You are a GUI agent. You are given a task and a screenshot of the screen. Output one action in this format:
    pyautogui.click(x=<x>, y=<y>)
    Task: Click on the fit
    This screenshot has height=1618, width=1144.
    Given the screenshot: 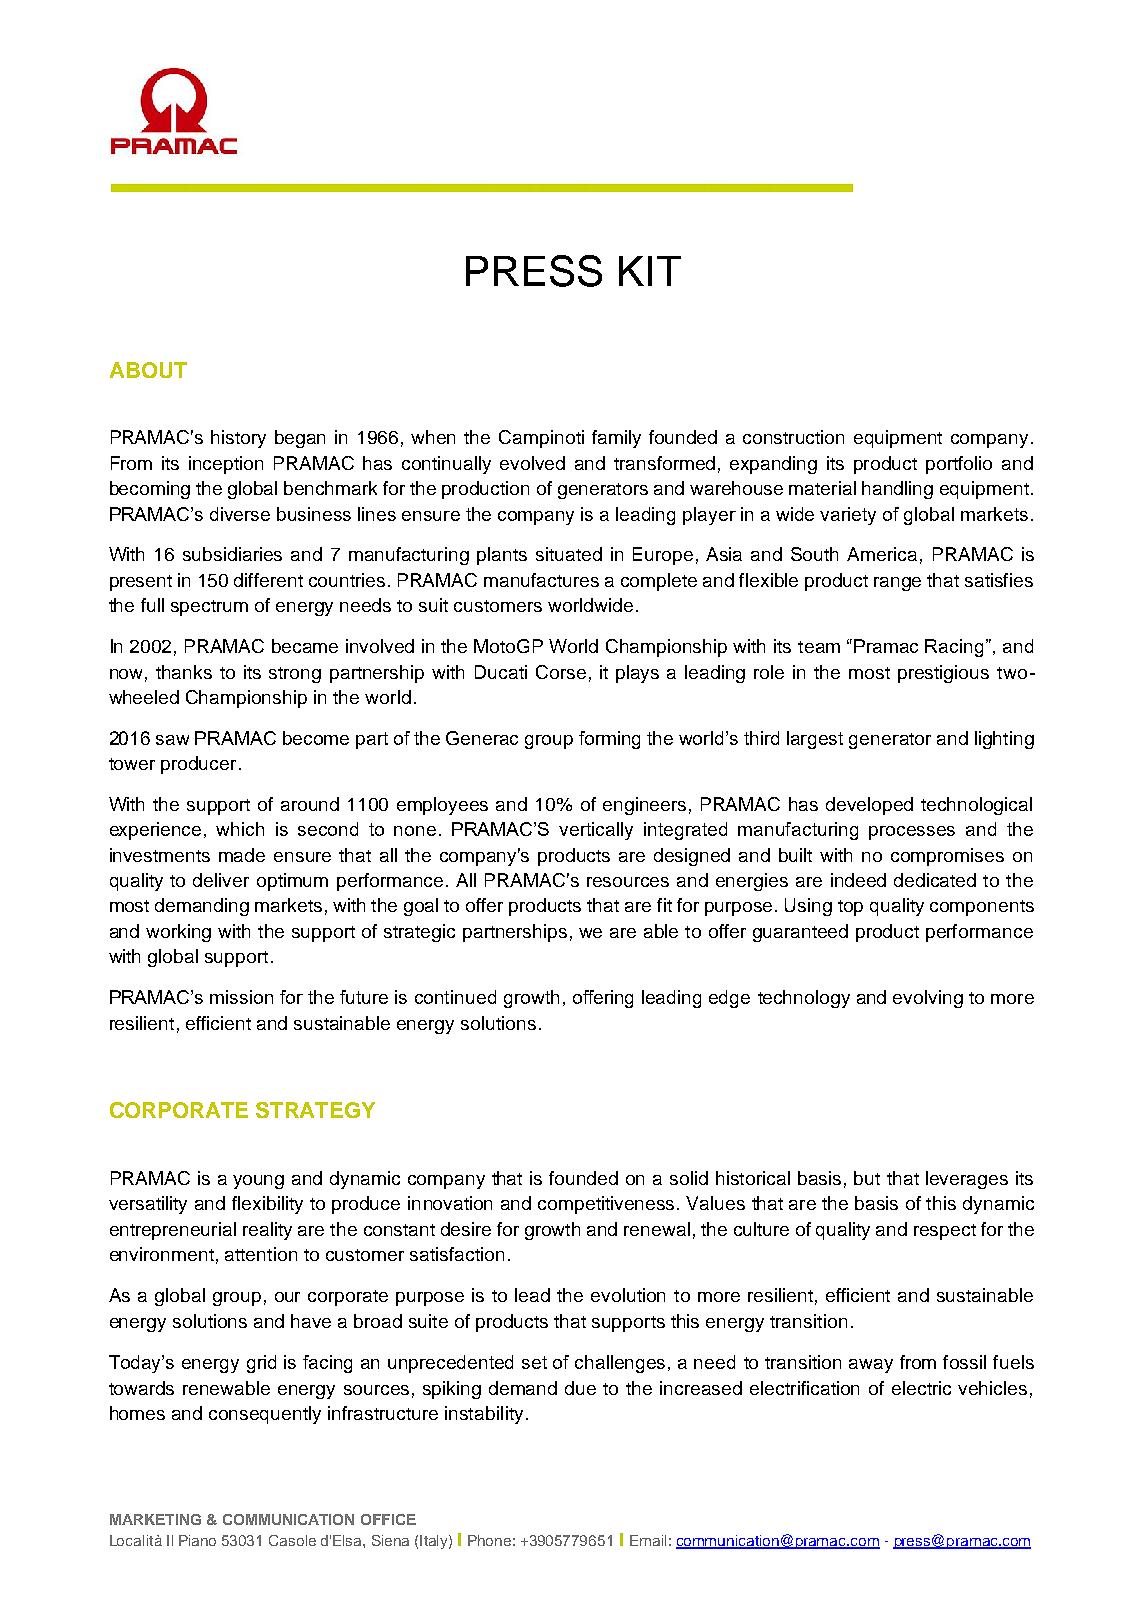 What is the action you would take?
    pyautogui.click(x=664, y=905)
